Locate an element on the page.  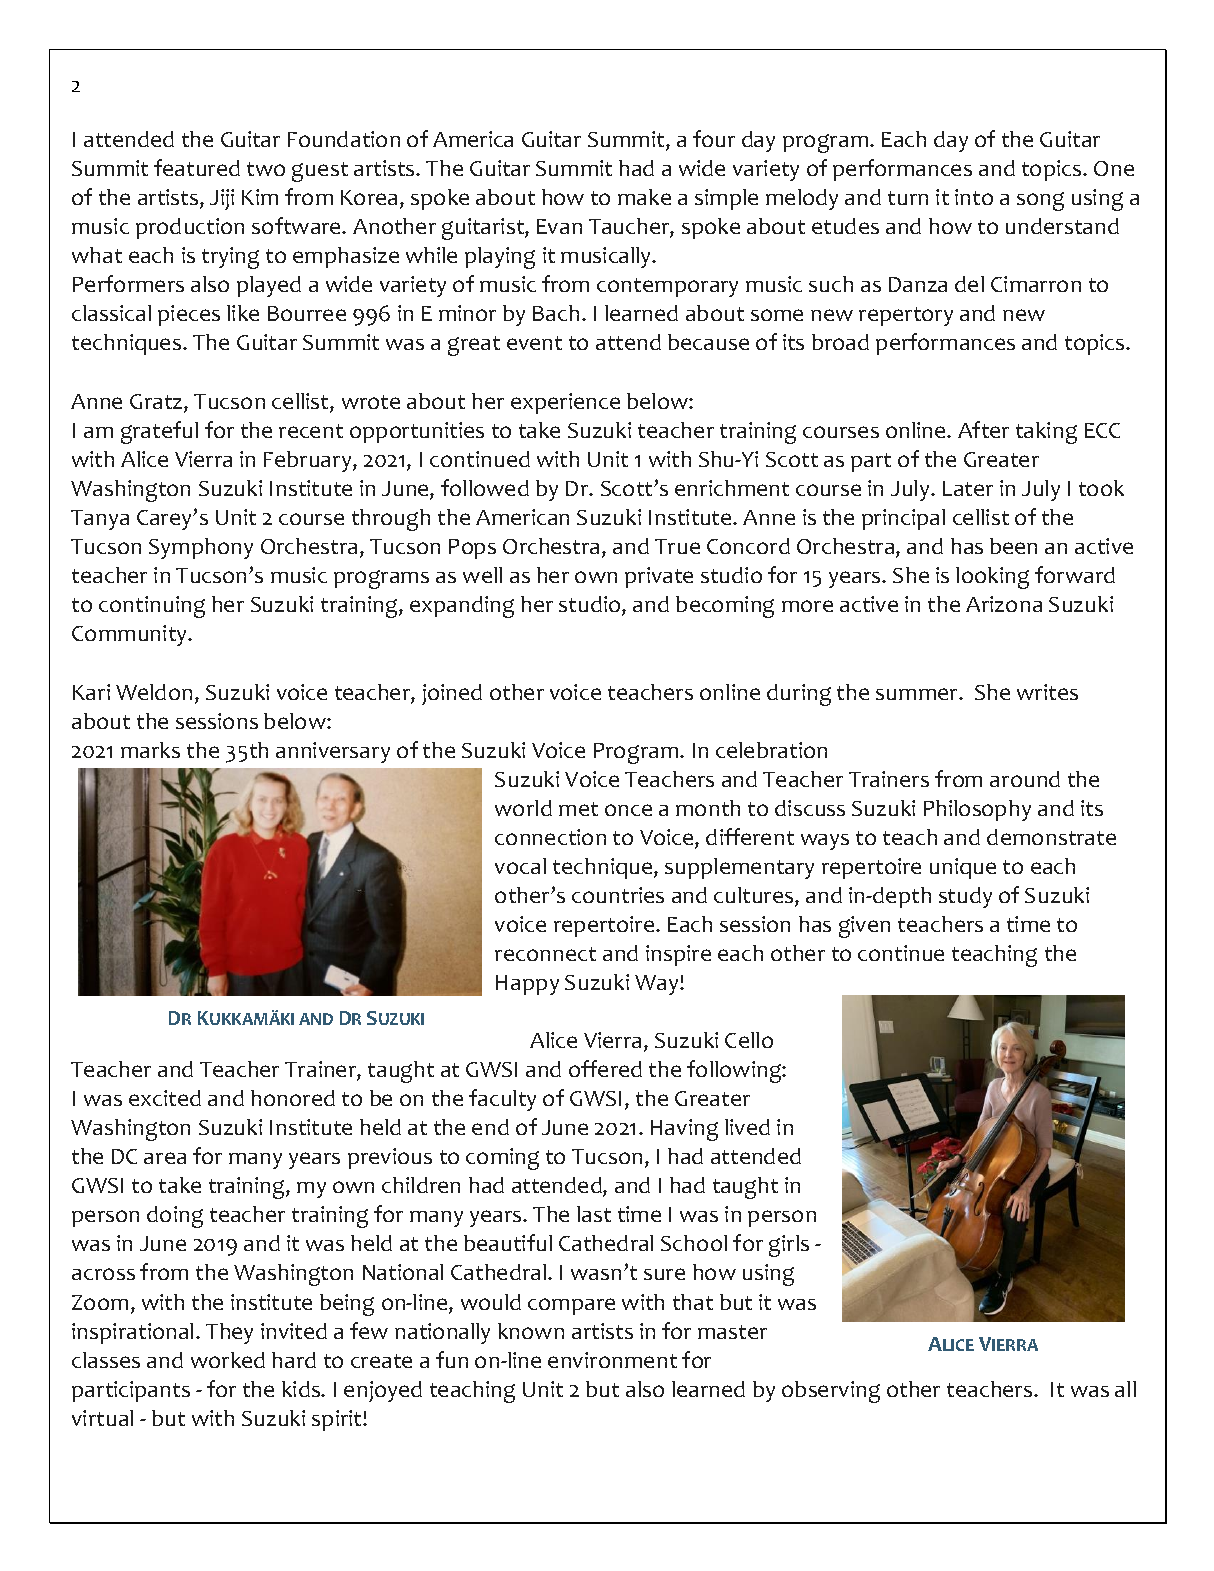
environment is located at coordinates (612, 1360).
